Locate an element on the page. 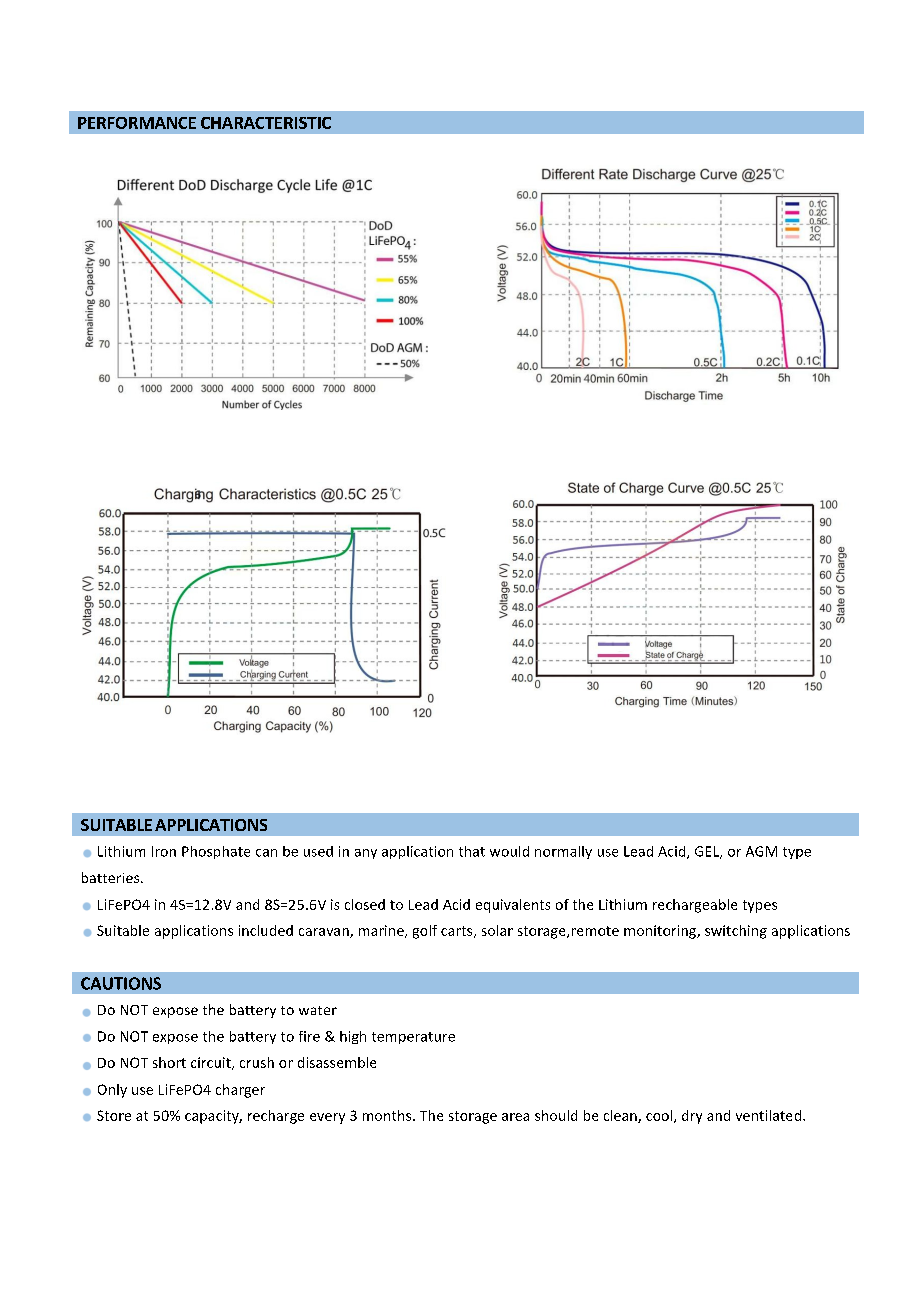 Image resolution: width=924 pixels, height=1308 pixels. CHARACTERISTIC is located at coordinates (266, 123).
